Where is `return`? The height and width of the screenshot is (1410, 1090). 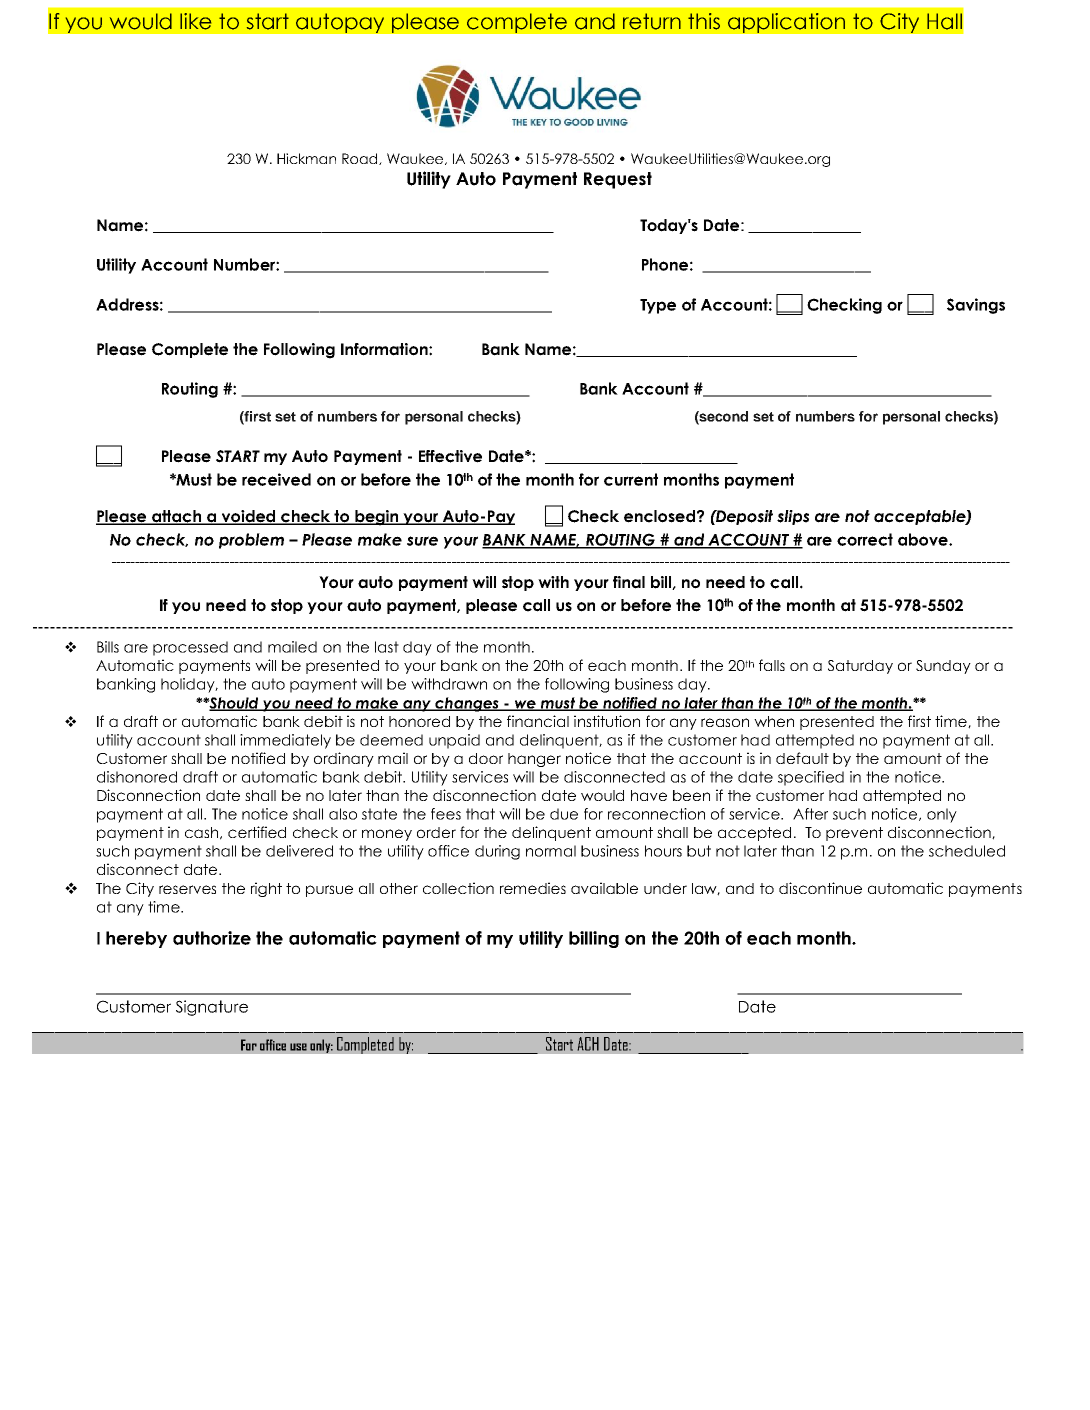
return is located at coordinates (652, 21).
